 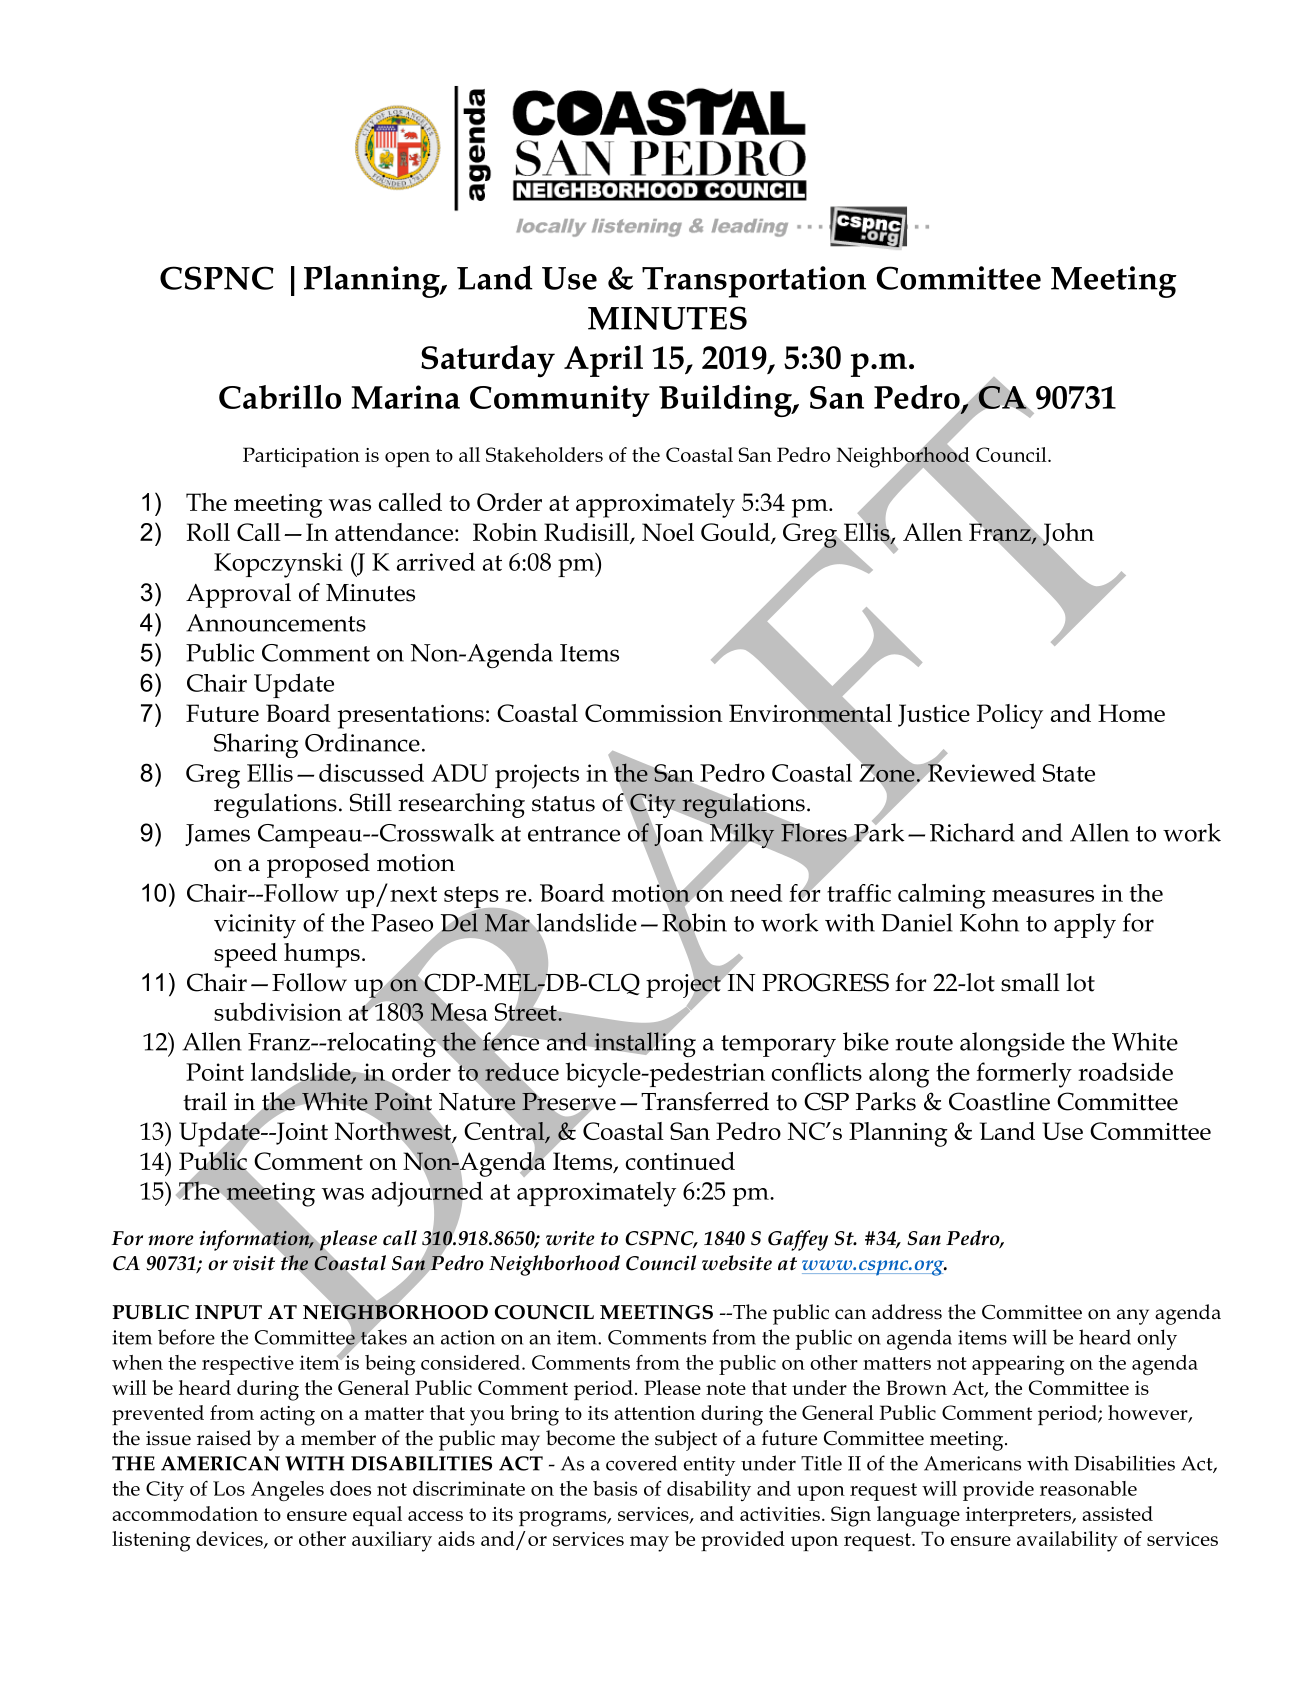 I want to click on Transportation, so click(x=754, y=282).
